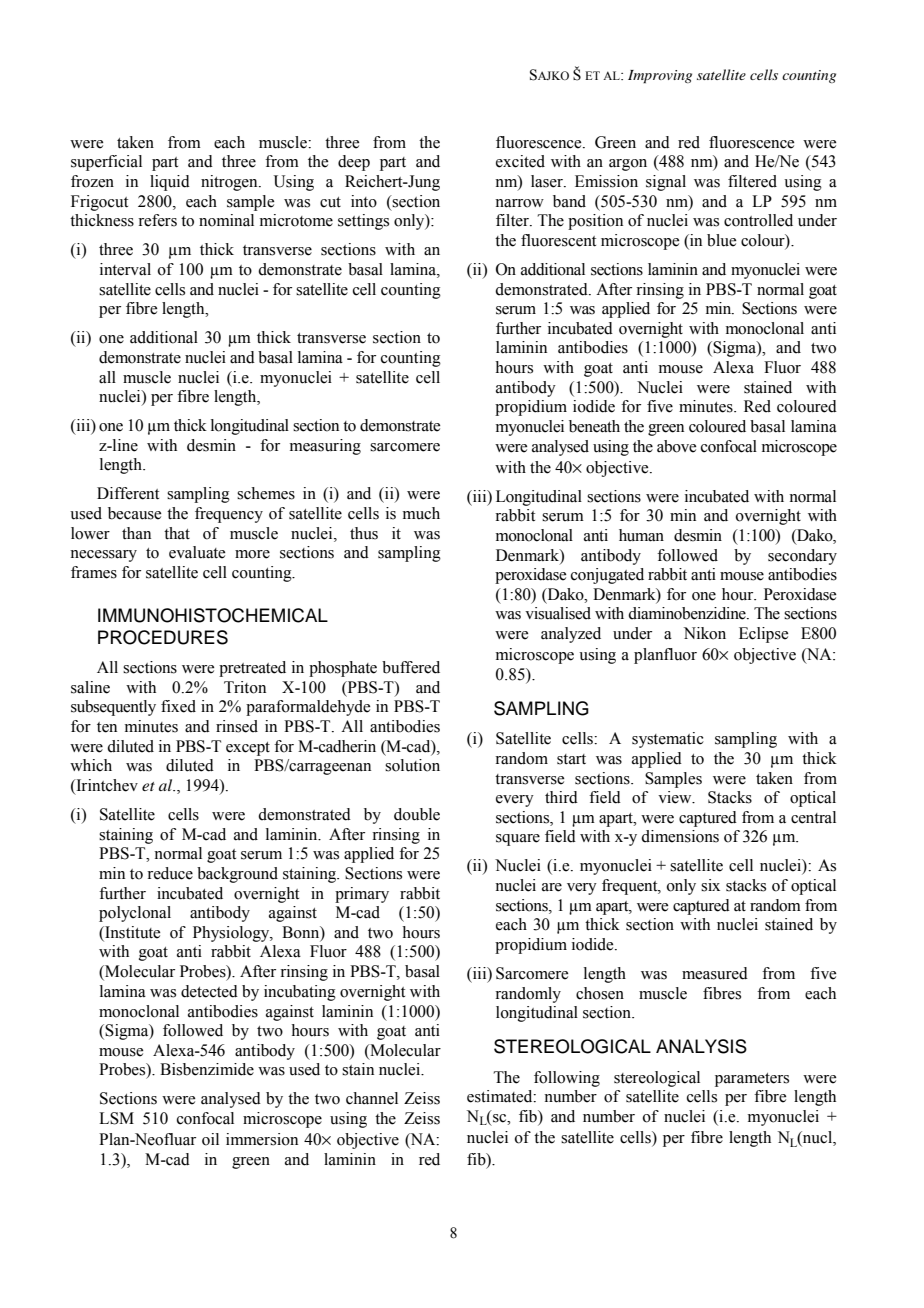  Describe the element at coordinates (660, 77) in the image. I see `Improving` at that location.
